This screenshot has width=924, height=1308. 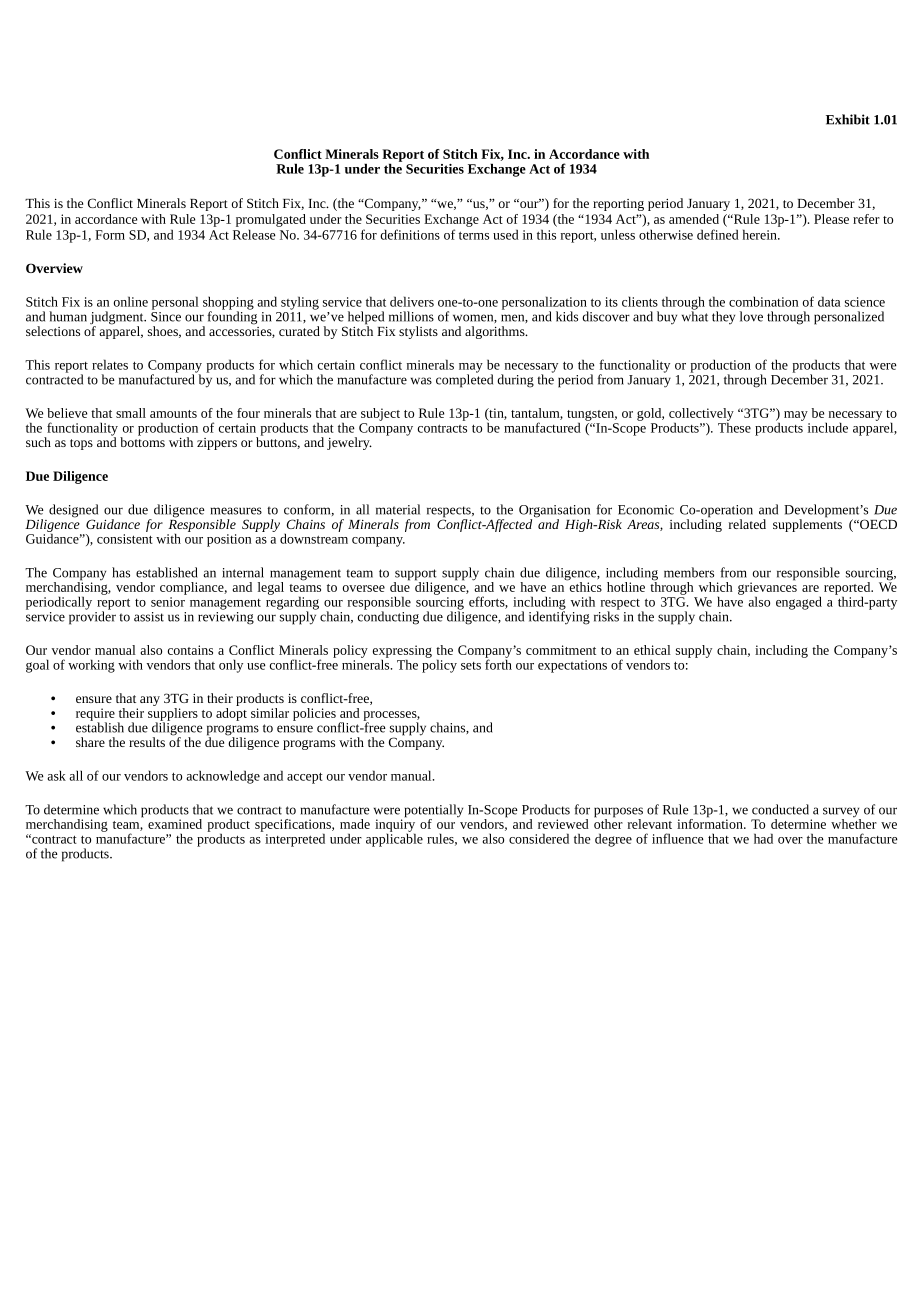 I want to click on examined, so click(x=175, y=824).
